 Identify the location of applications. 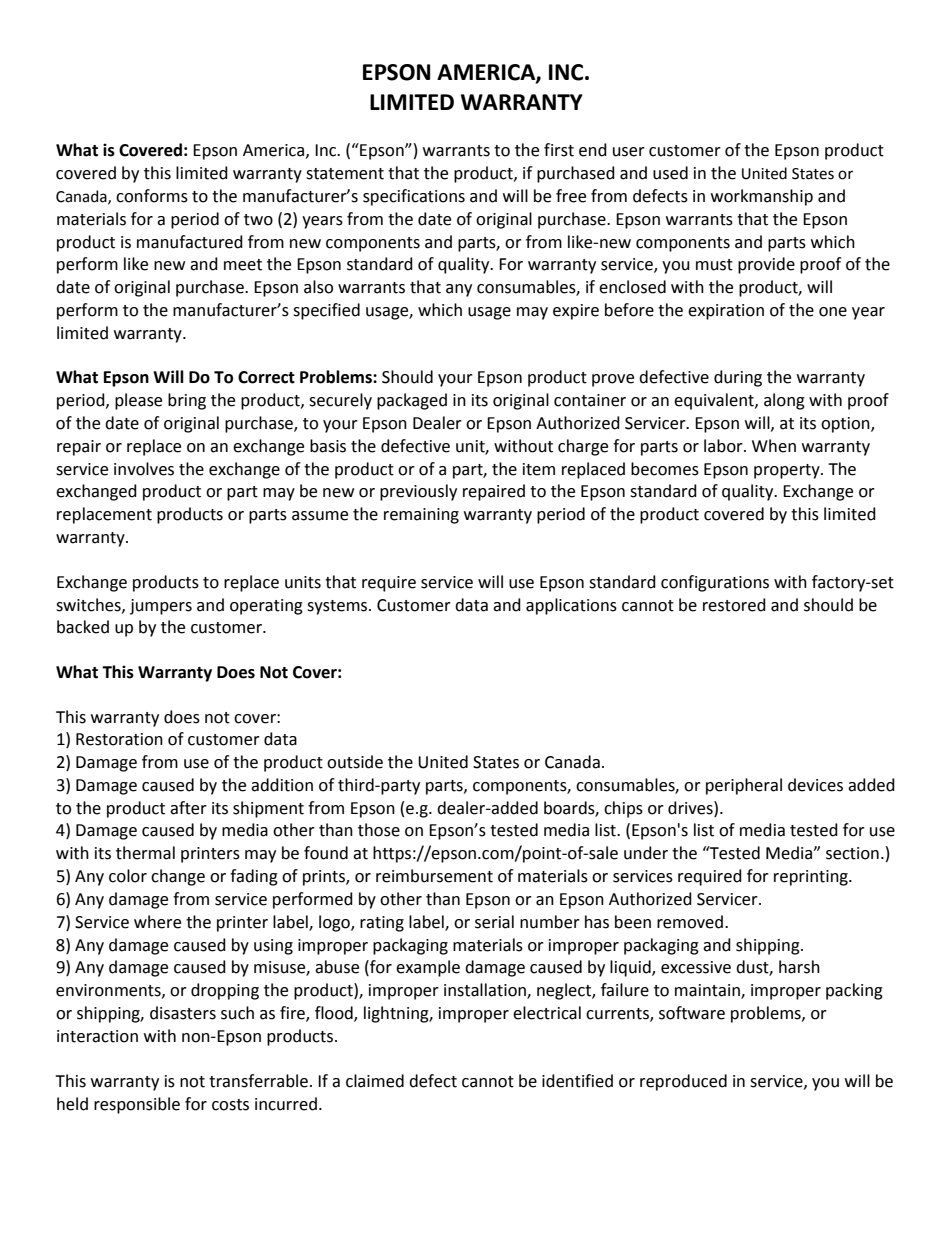
(571, 606).
